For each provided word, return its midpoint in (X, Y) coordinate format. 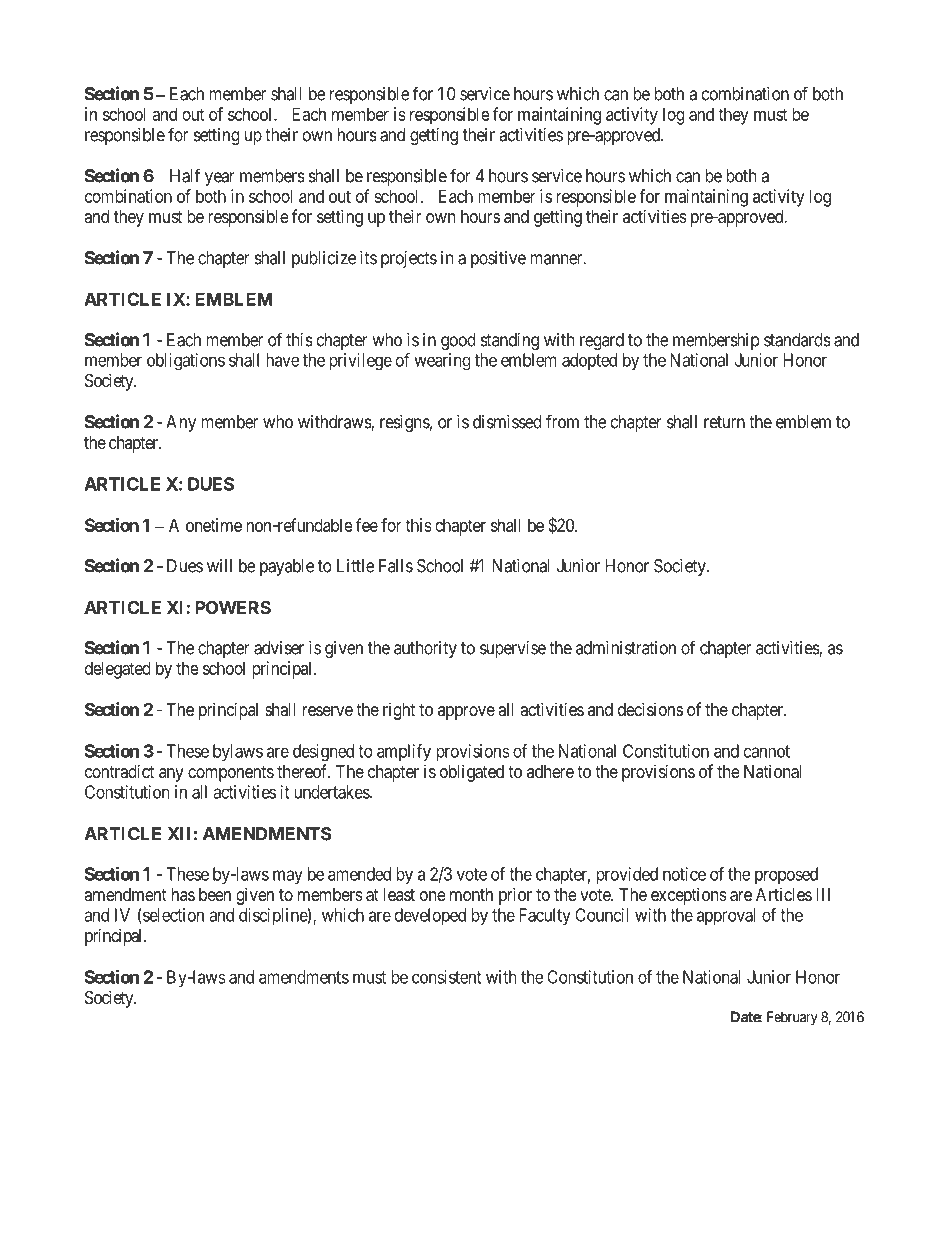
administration (626, 648)
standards (797, 340)
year (220, 179)
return (724, 422)
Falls (396, 566)
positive (498, 259)
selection (172, 916)
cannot (767, 751)
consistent (446, 977)
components (231, 774)
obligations (186, 362)
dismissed (507, 422)
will (219, 566)
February (792, 1018)
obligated (472, 773)
